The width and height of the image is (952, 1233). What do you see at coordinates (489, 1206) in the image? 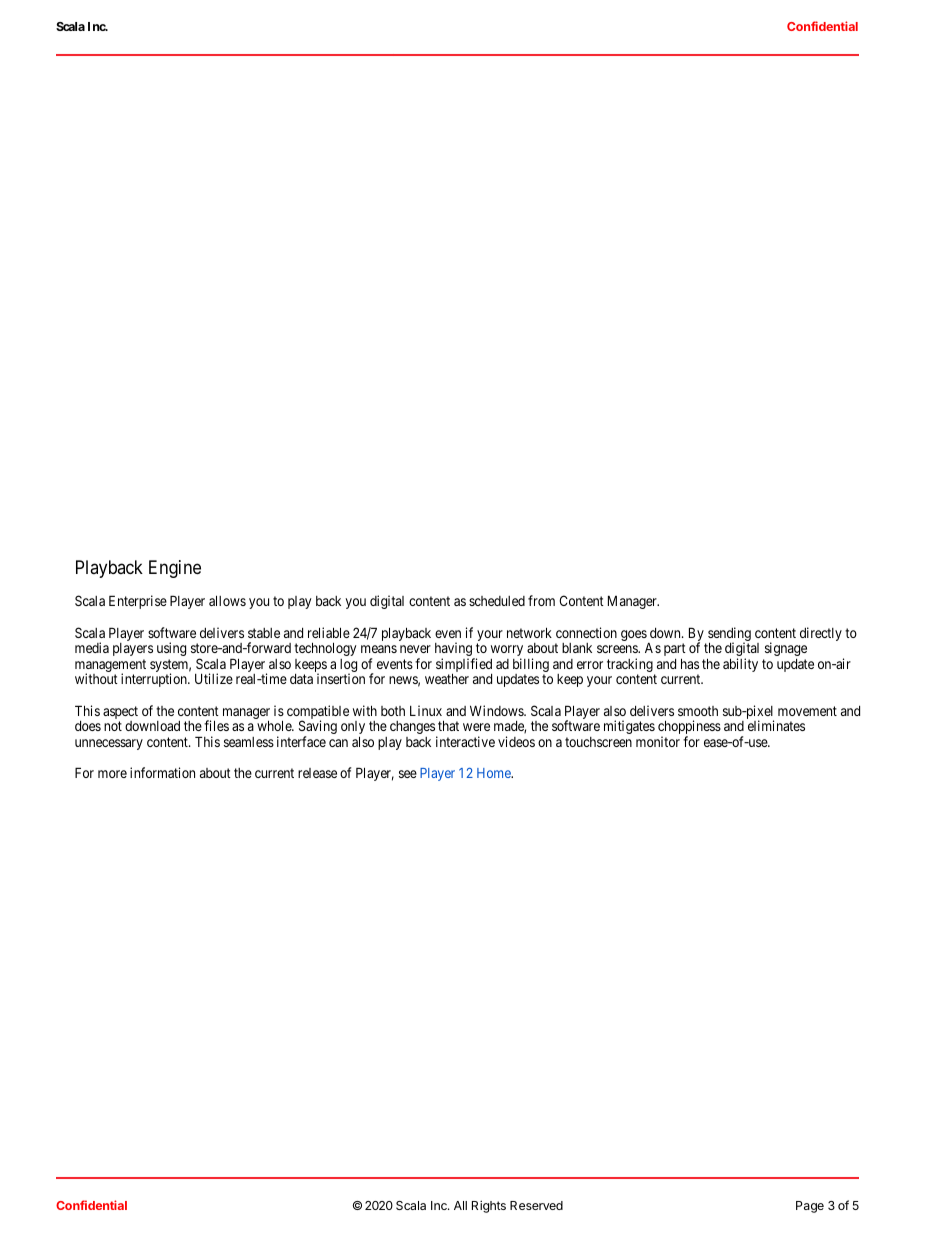
I see `Rights` at bounding box center [489, 1206].
